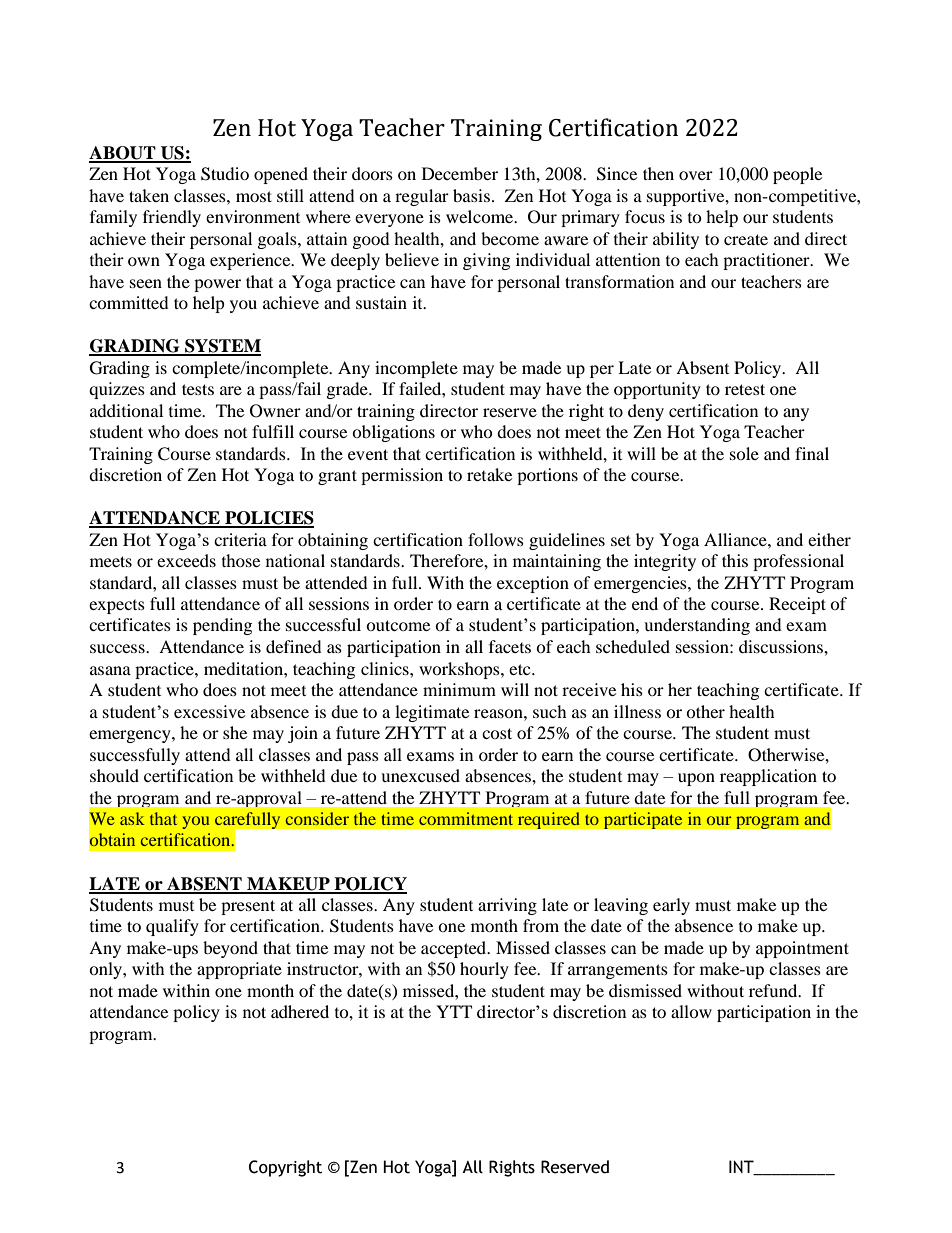 This document has height=1233, width=952. What do you see at coordinates (696, 175) in the document?
I see `over` at bounding box center [696, 175].
